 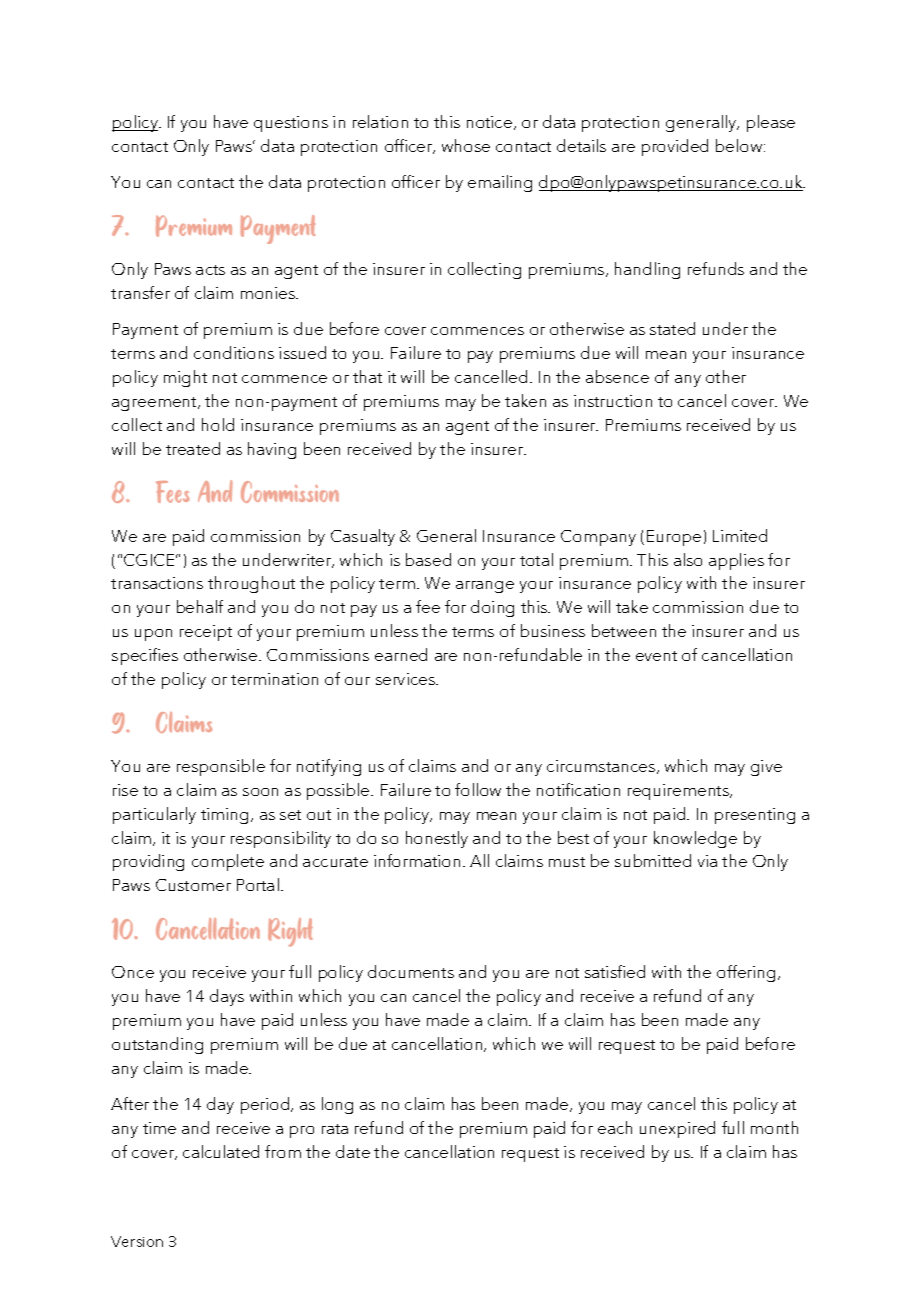 I want to click on documents, so click(x=411, y=971).
